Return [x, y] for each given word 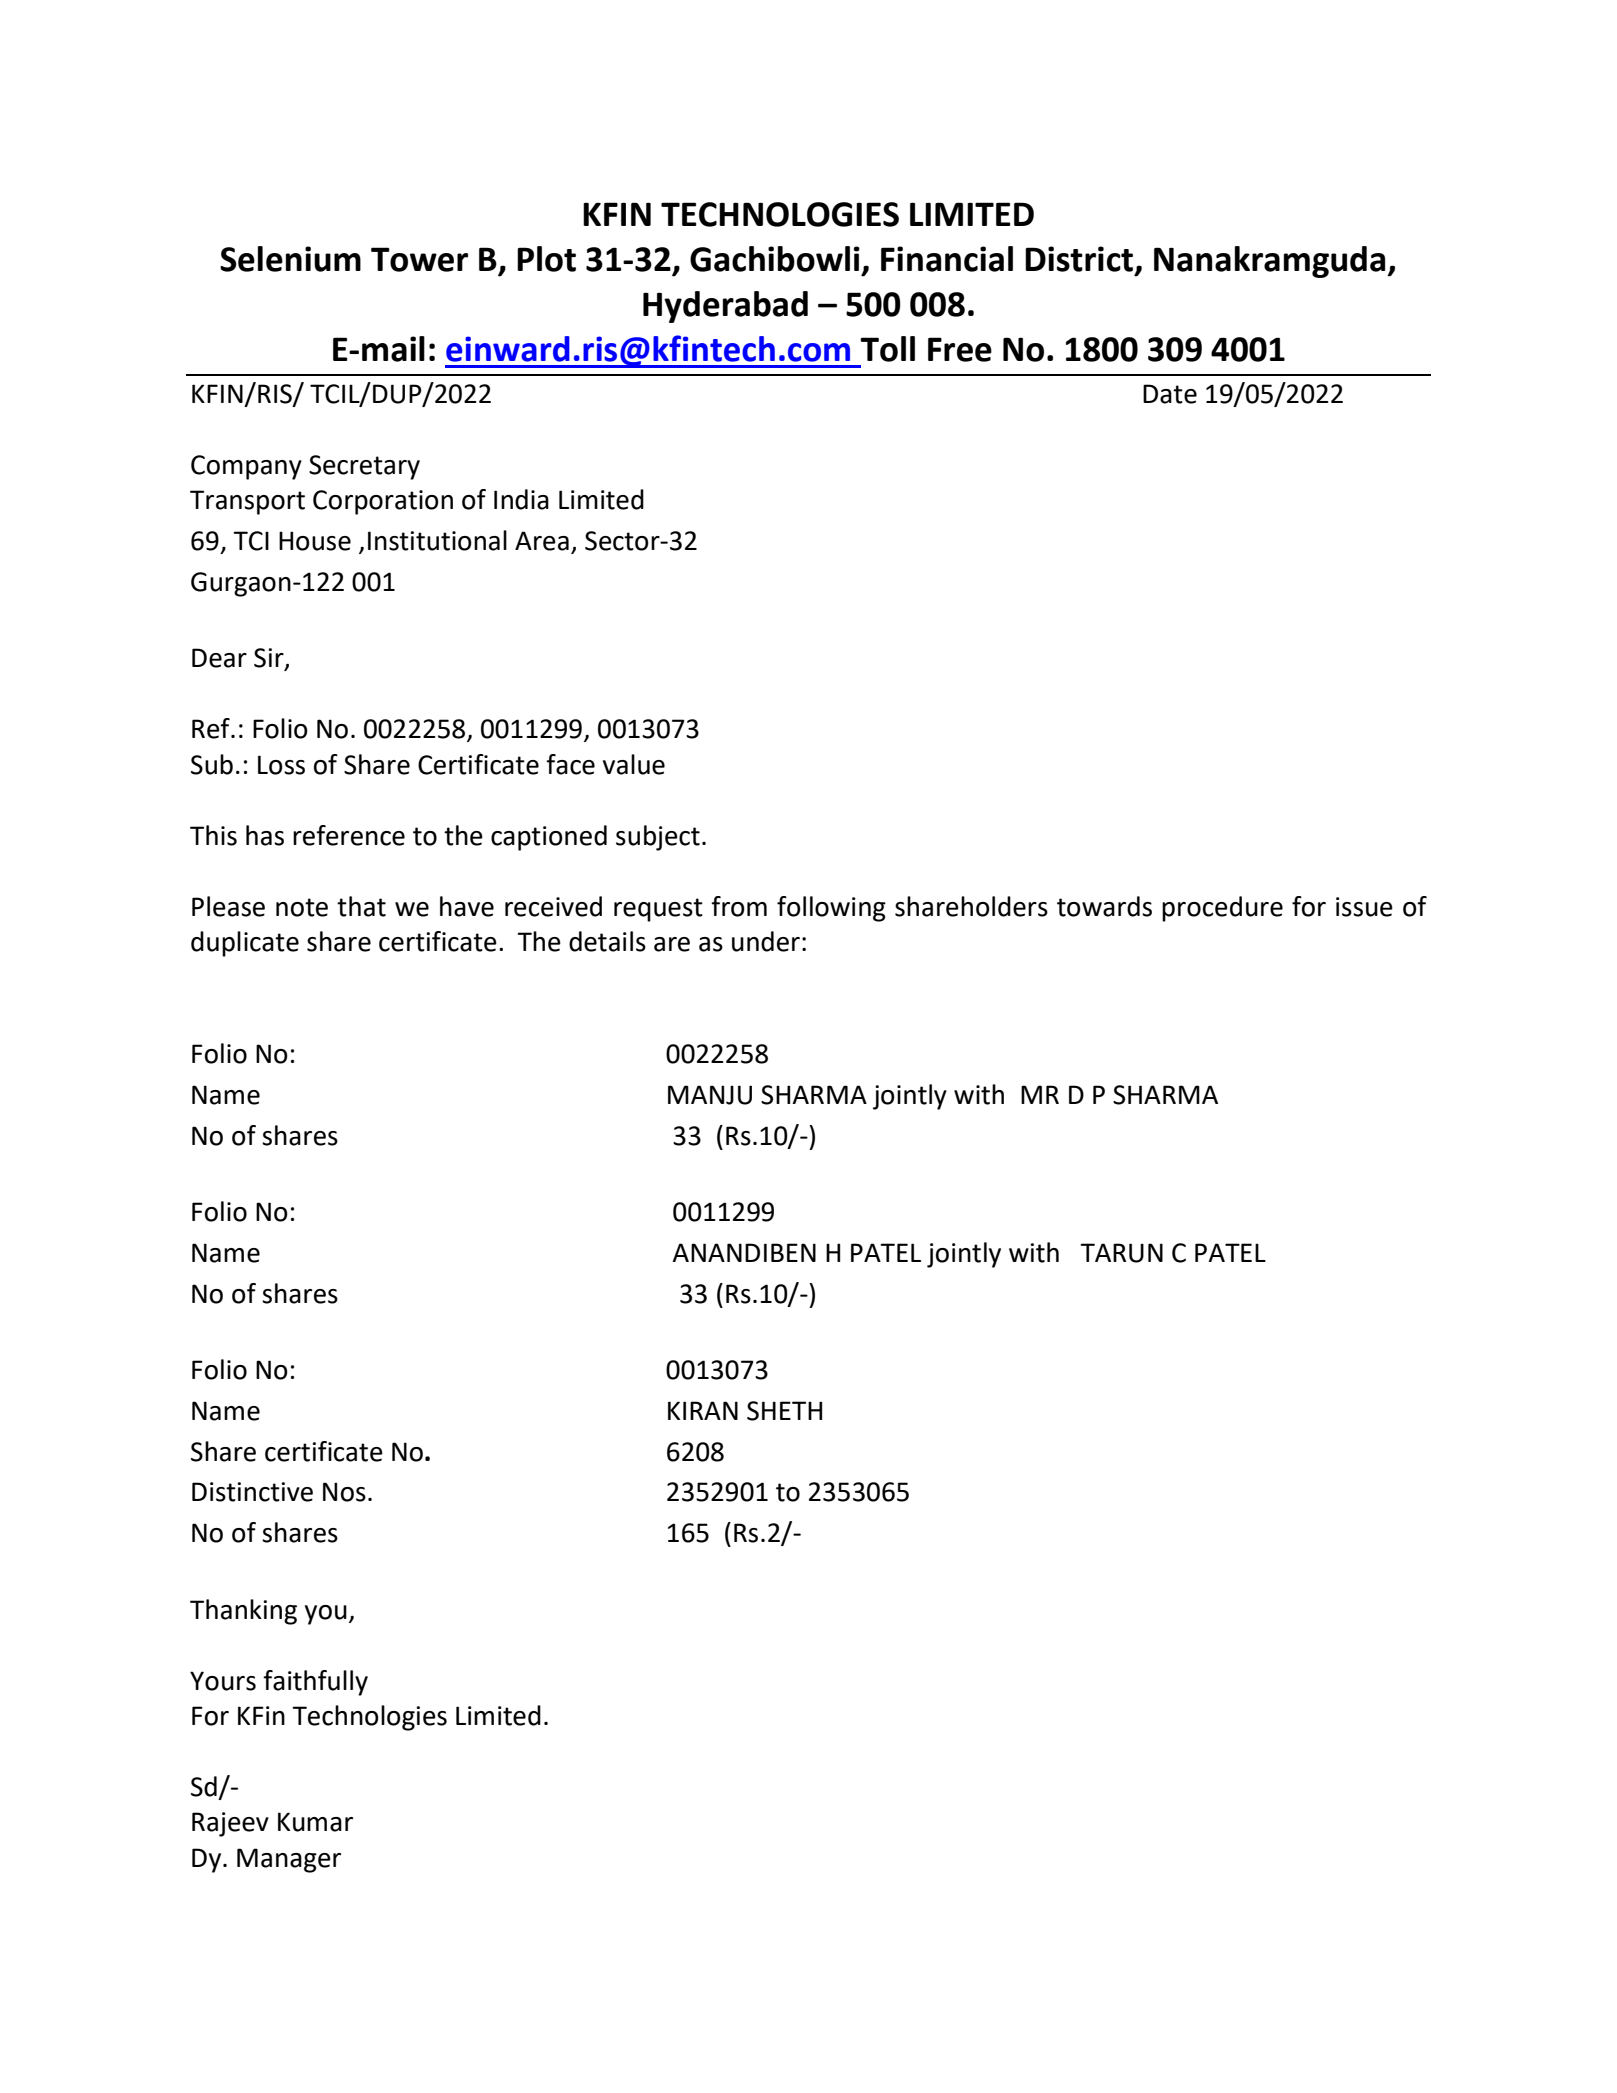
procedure [1222, 909]
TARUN [1121, 1253]
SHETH [784, 1411]
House [315, 541]
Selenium [290, 259]
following [831, 909]
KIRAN [703, 1410]
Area [542, 541]
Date [1170, 394]
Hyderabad [725, 307]
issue [1364, 907]
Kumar [315, 1822]
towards [1104, 906]
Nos [344, 1492]
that [361, 906]
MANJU [710, 1095]
